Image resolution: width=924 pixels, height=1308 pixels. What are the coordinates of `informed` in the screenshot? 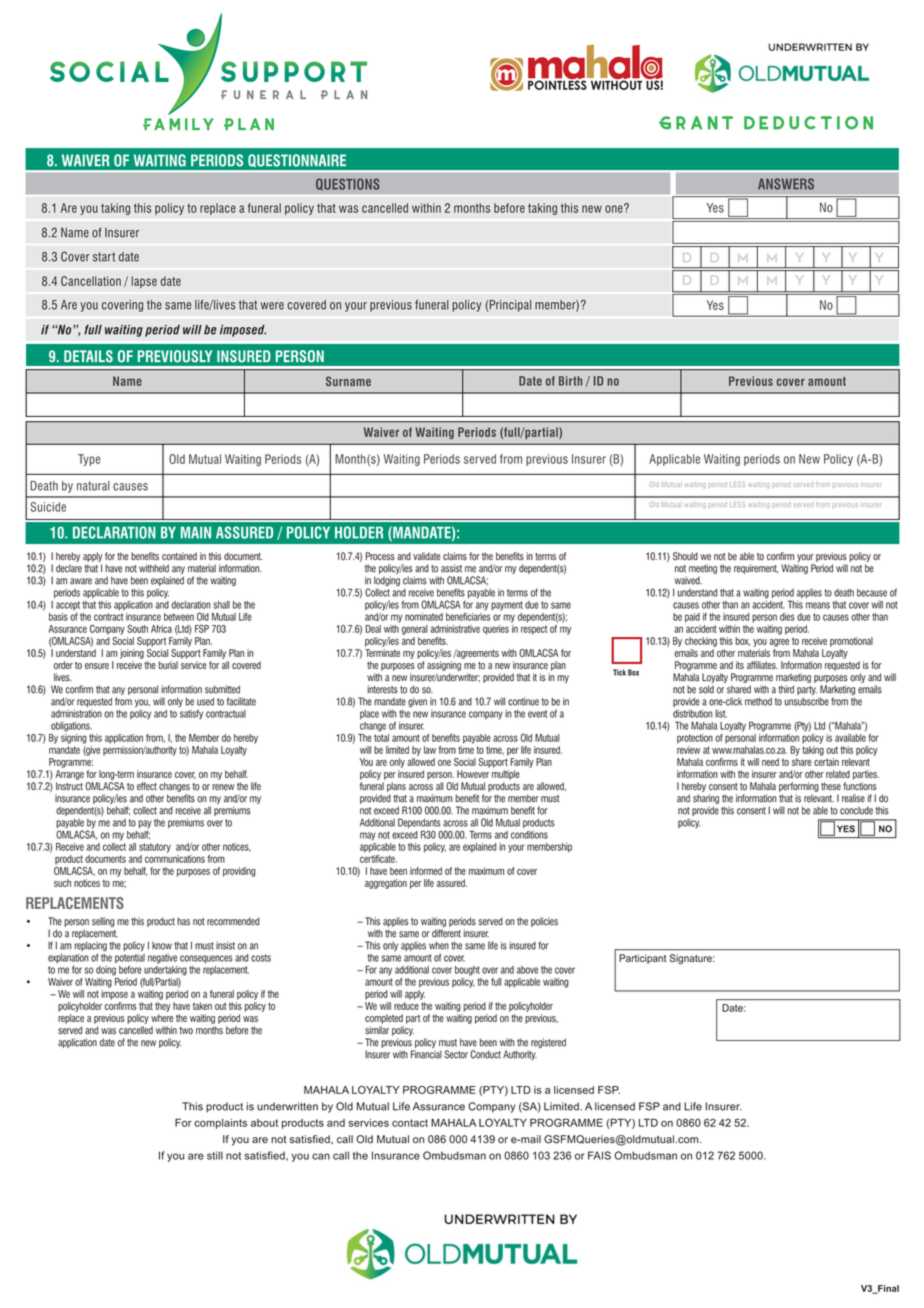 It's located at (426, 871).
